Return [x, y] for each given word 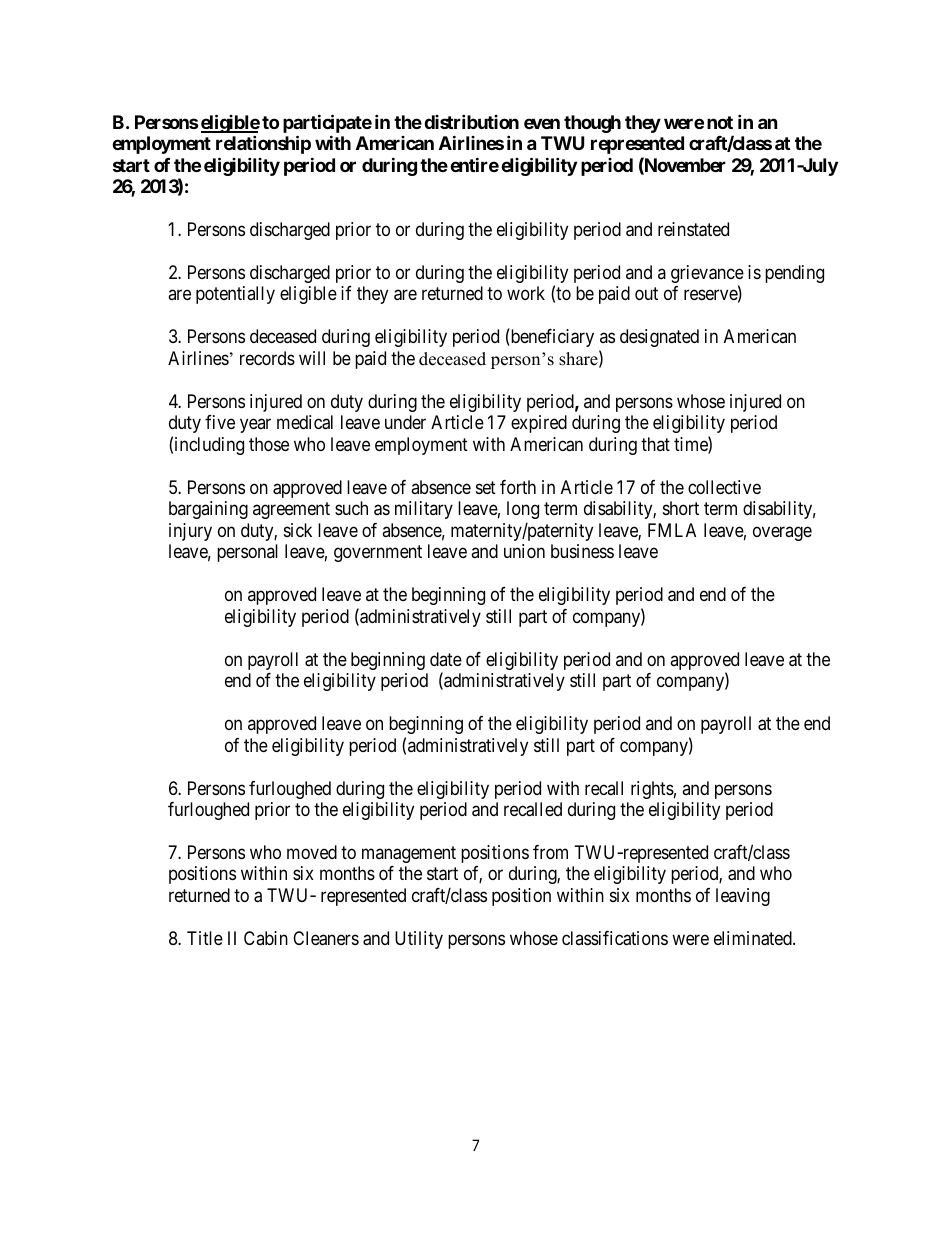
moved [312, 852]
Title [205, 938]
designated [659, 338]
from [550, 852]
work [526, 293]
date [446, 659]
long [523, 510]
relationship [263, 144]
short [681, 508]
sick [298, 530]
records [267, 358]
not [720, 122]
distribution [471, 121]
